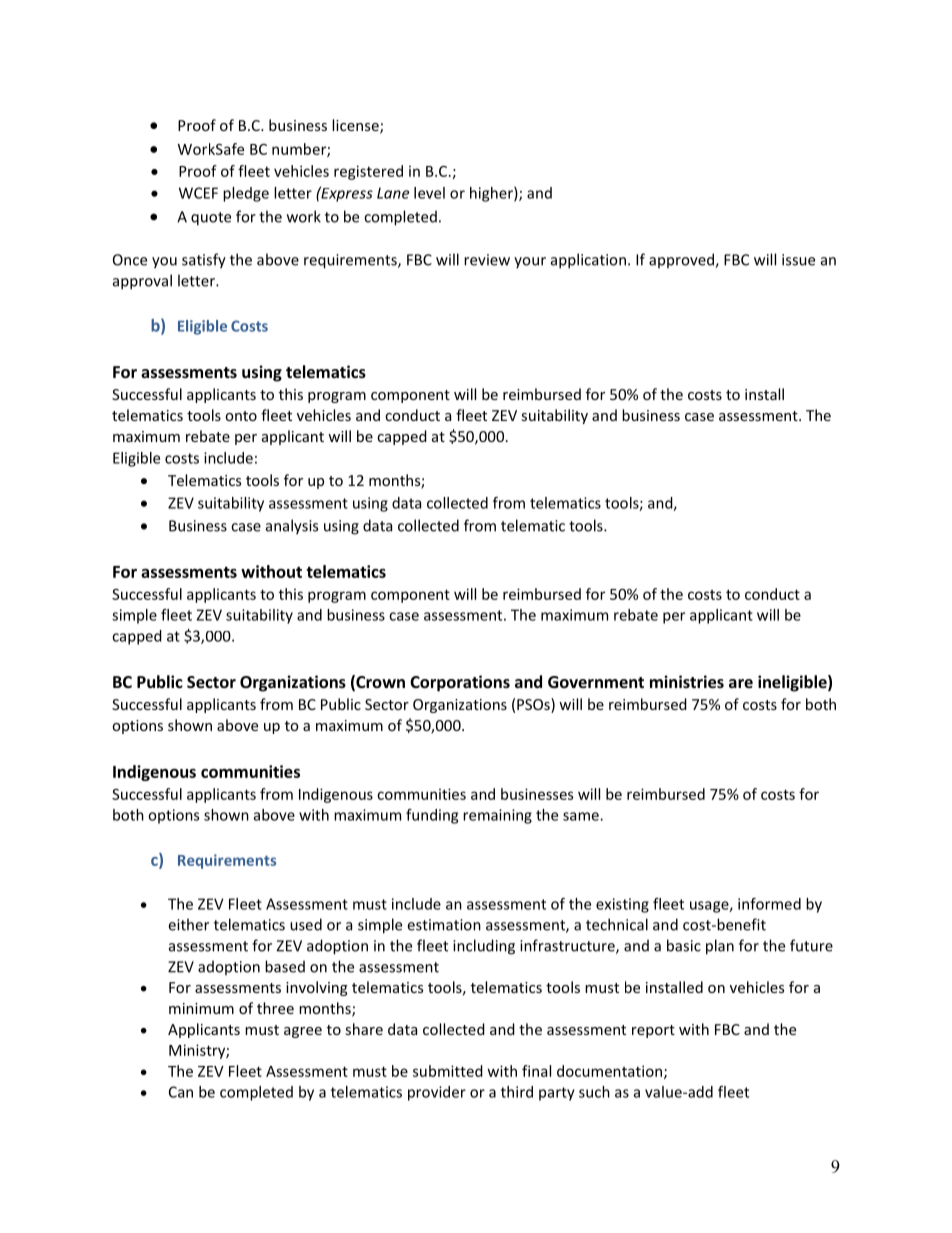 The width and height of the screenshot is (952, 1233). What do you see at coordinates (682, 260) in the screenshot?
I see `approved` at bounding box center [682, 260].
